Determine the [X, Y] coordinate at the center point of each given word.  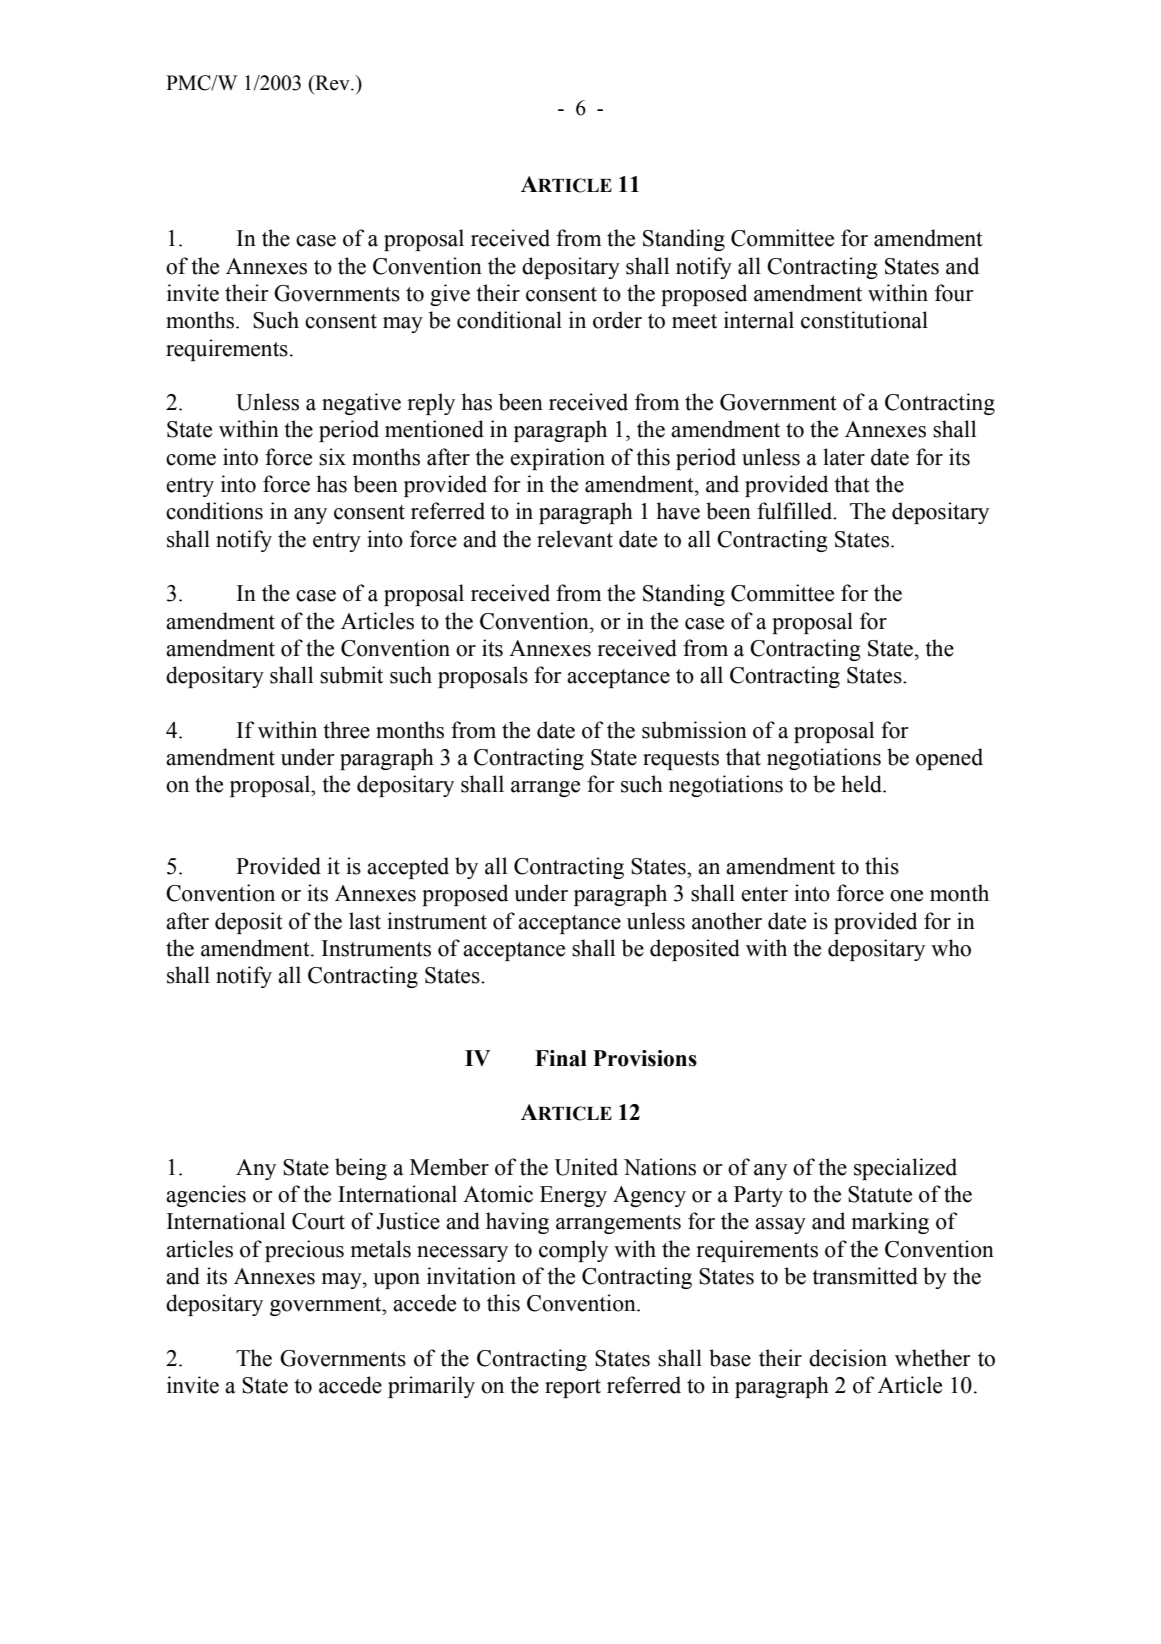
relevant [575, 539]
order [617, 320]
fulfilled [796, 511]
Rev [332, 83]
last [365, 921]
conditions [214, 511]
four [954, 293]
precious [304, 1251]
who [951, 948]
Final [561, 1058]
